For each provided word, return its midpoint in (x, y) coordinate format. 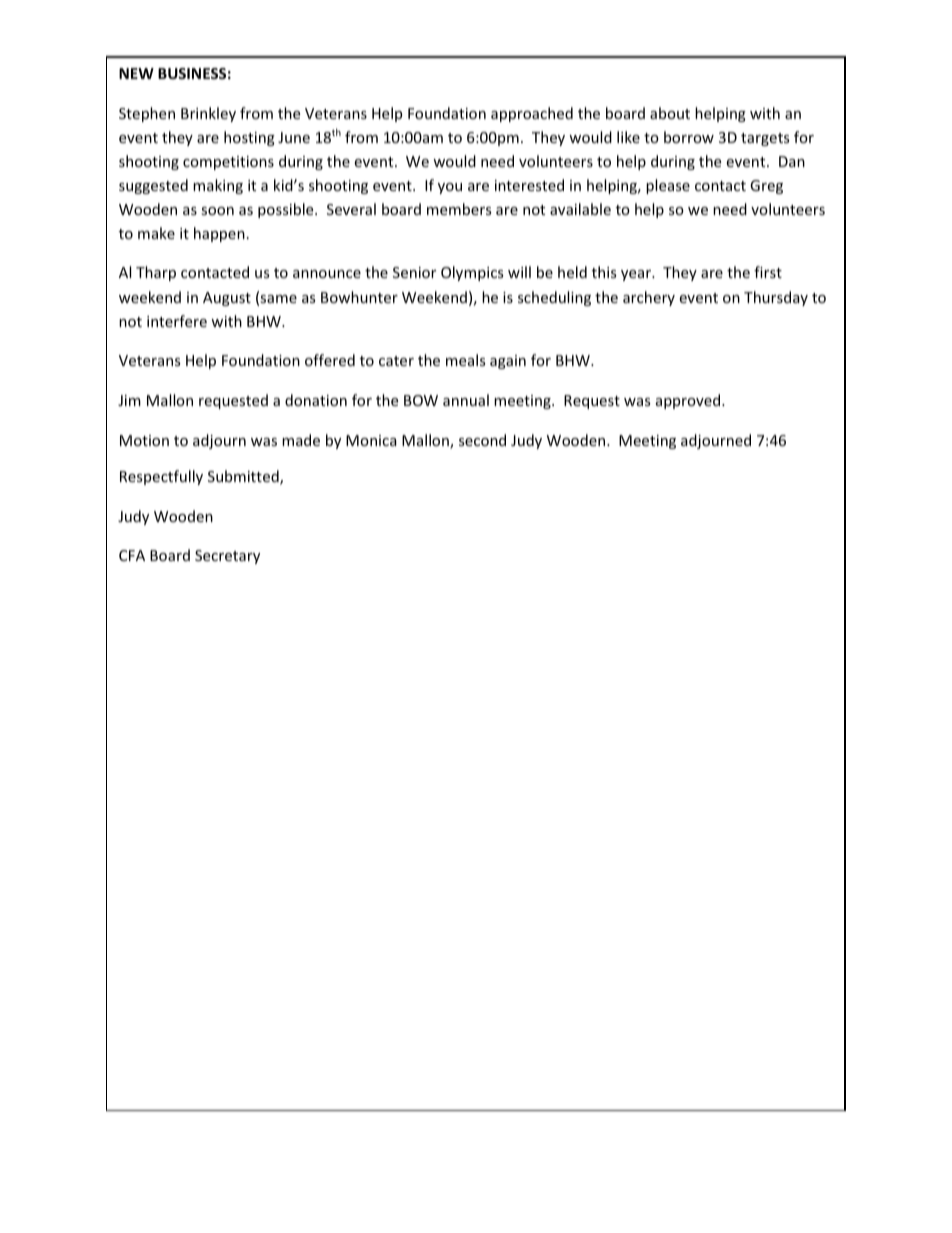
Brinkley (208, 114)
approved (689, 401)
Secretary (227, 557)
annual (466, 400)
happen (219, 234)
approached (532, 114)
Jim (129, 400)
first (768, 272)
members (459, 209)
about (670, 113)
